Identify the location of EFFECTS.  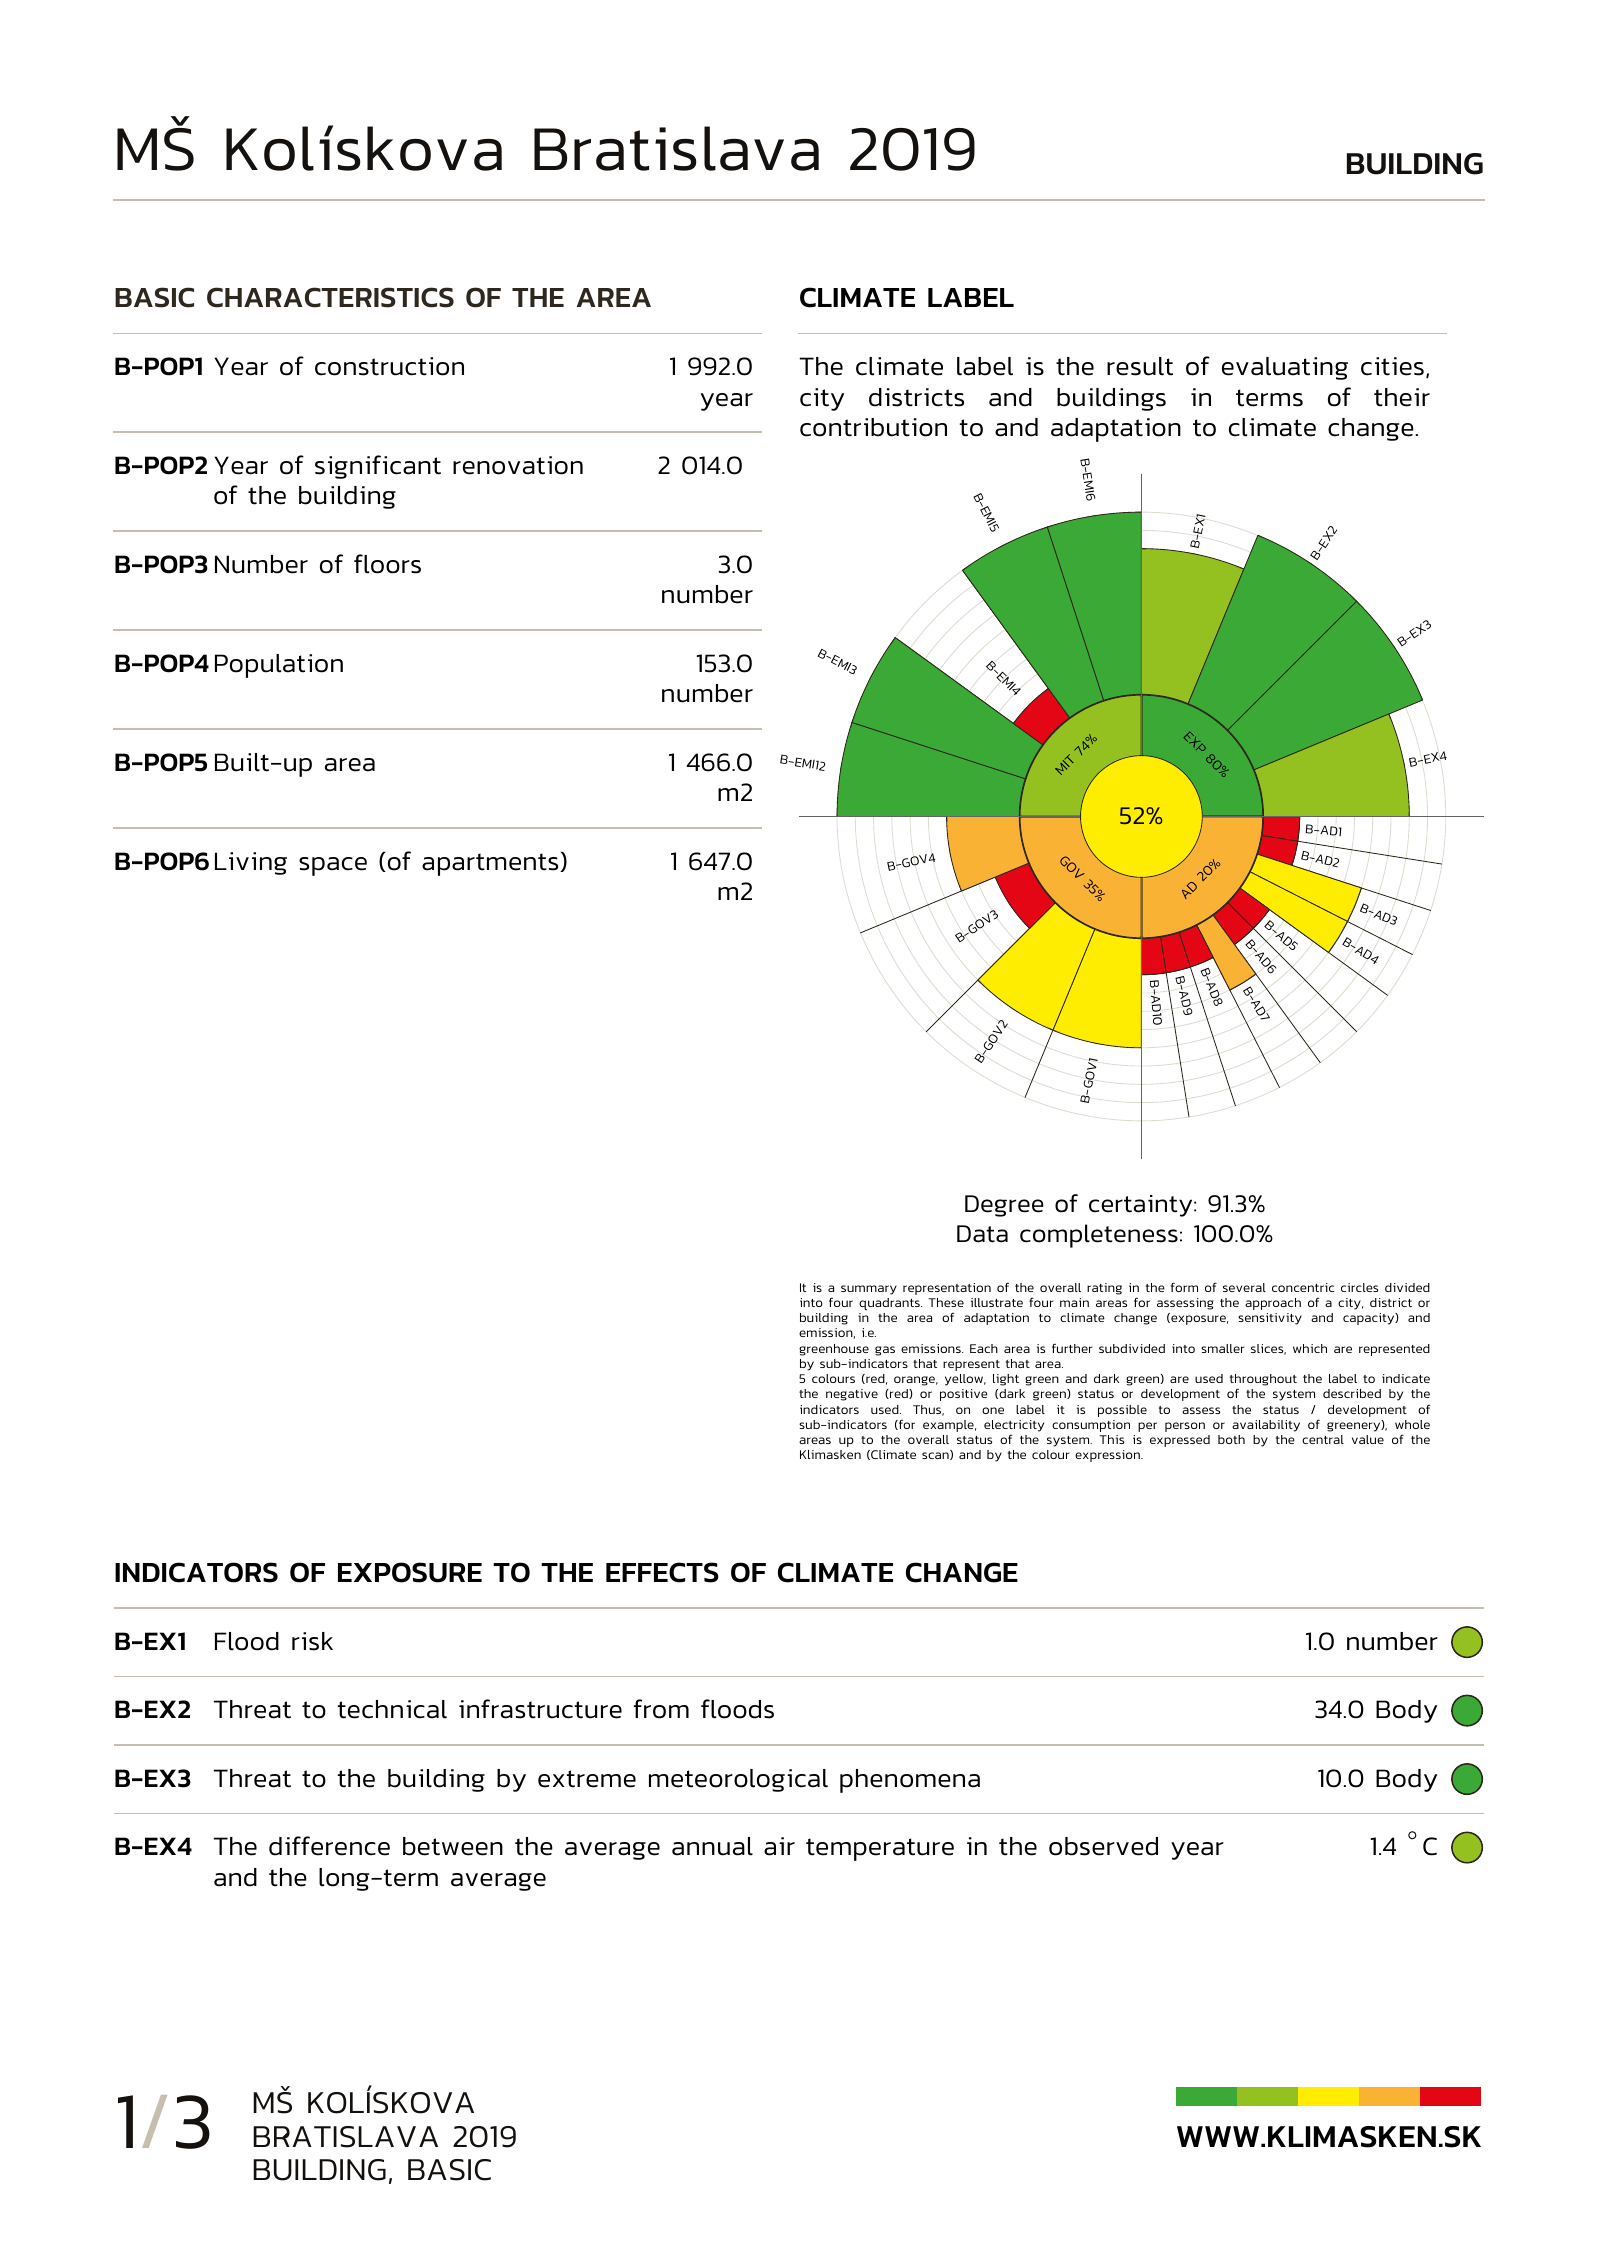
(662, 1572).
